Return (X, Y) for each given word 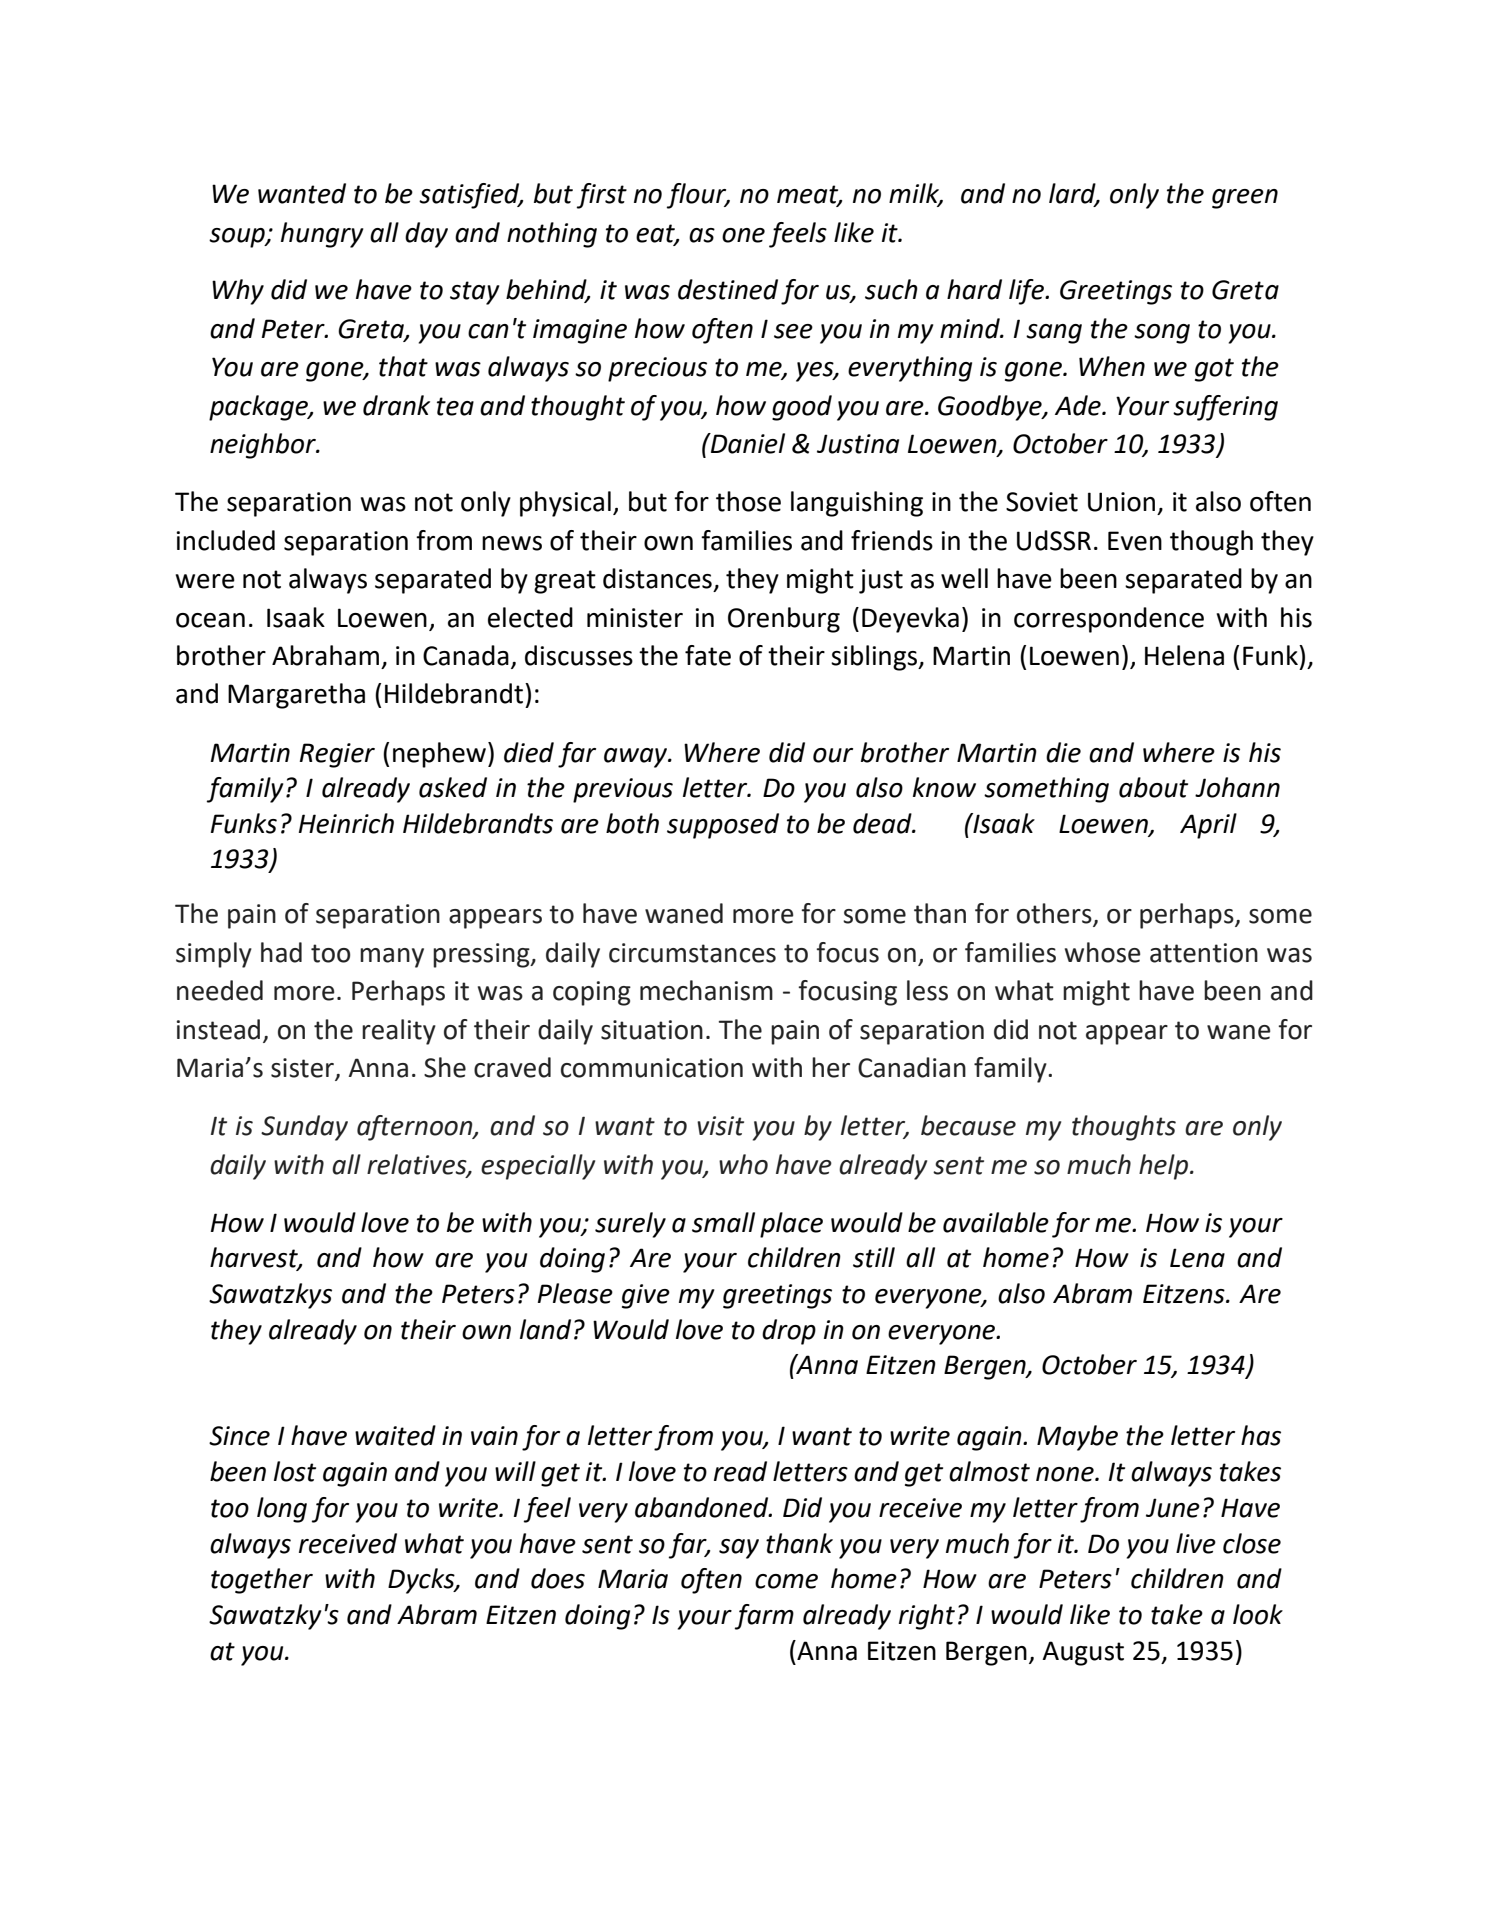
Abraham (325, 655)
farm (764, 1617)
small (723, 1222)
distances (657, 578)
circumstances (692, 953)
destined (728, 289)
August (1083, 1653)
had (281, 952)
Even (1135, 541)
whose (1103, 952)
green (1245, 199)
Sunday (304, 1128)
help (1165, 1167)
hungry (322, 235)
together (262, 1581)
